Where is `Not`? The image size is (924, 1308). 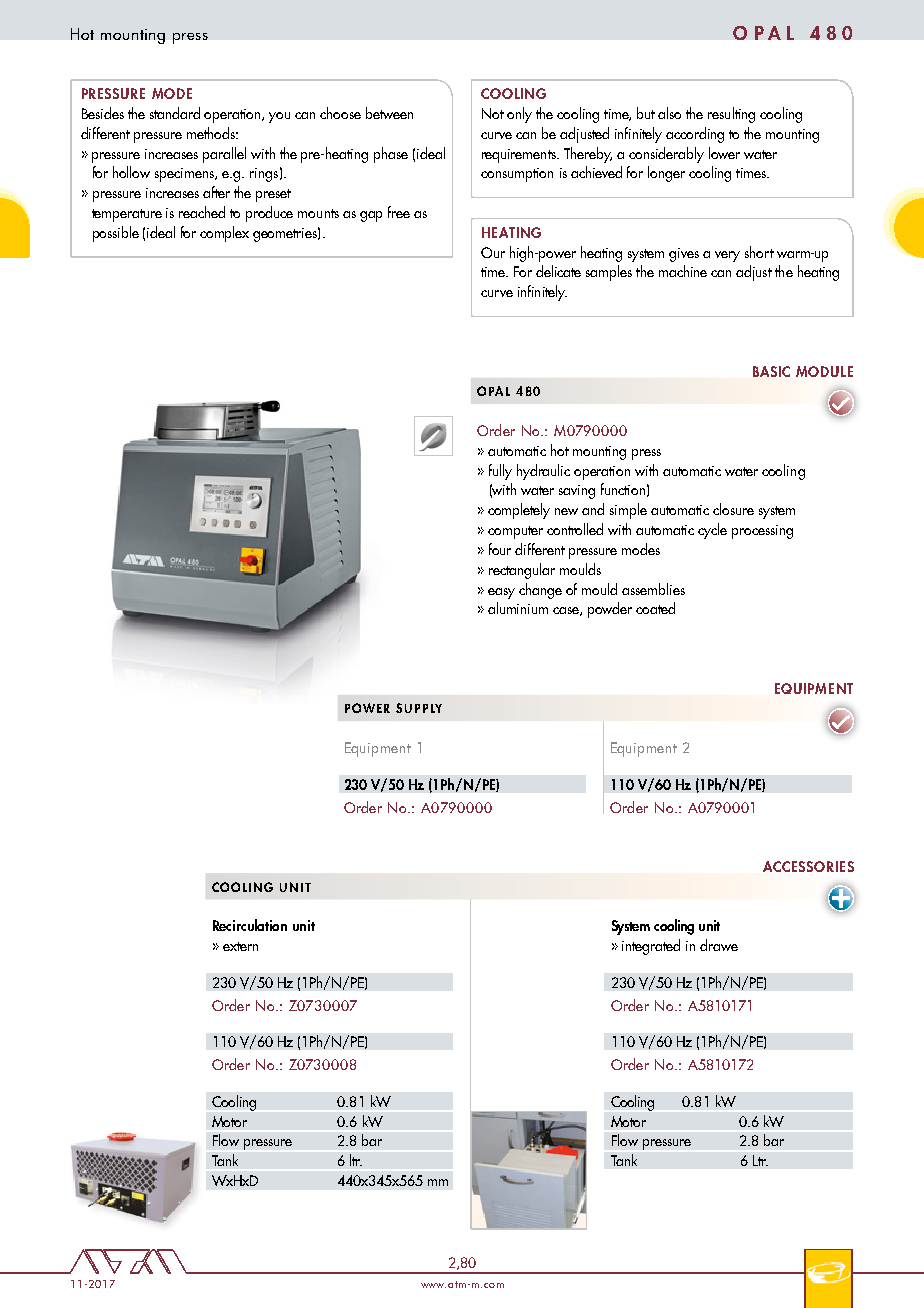 Not is located at coordinates (493, 113).
